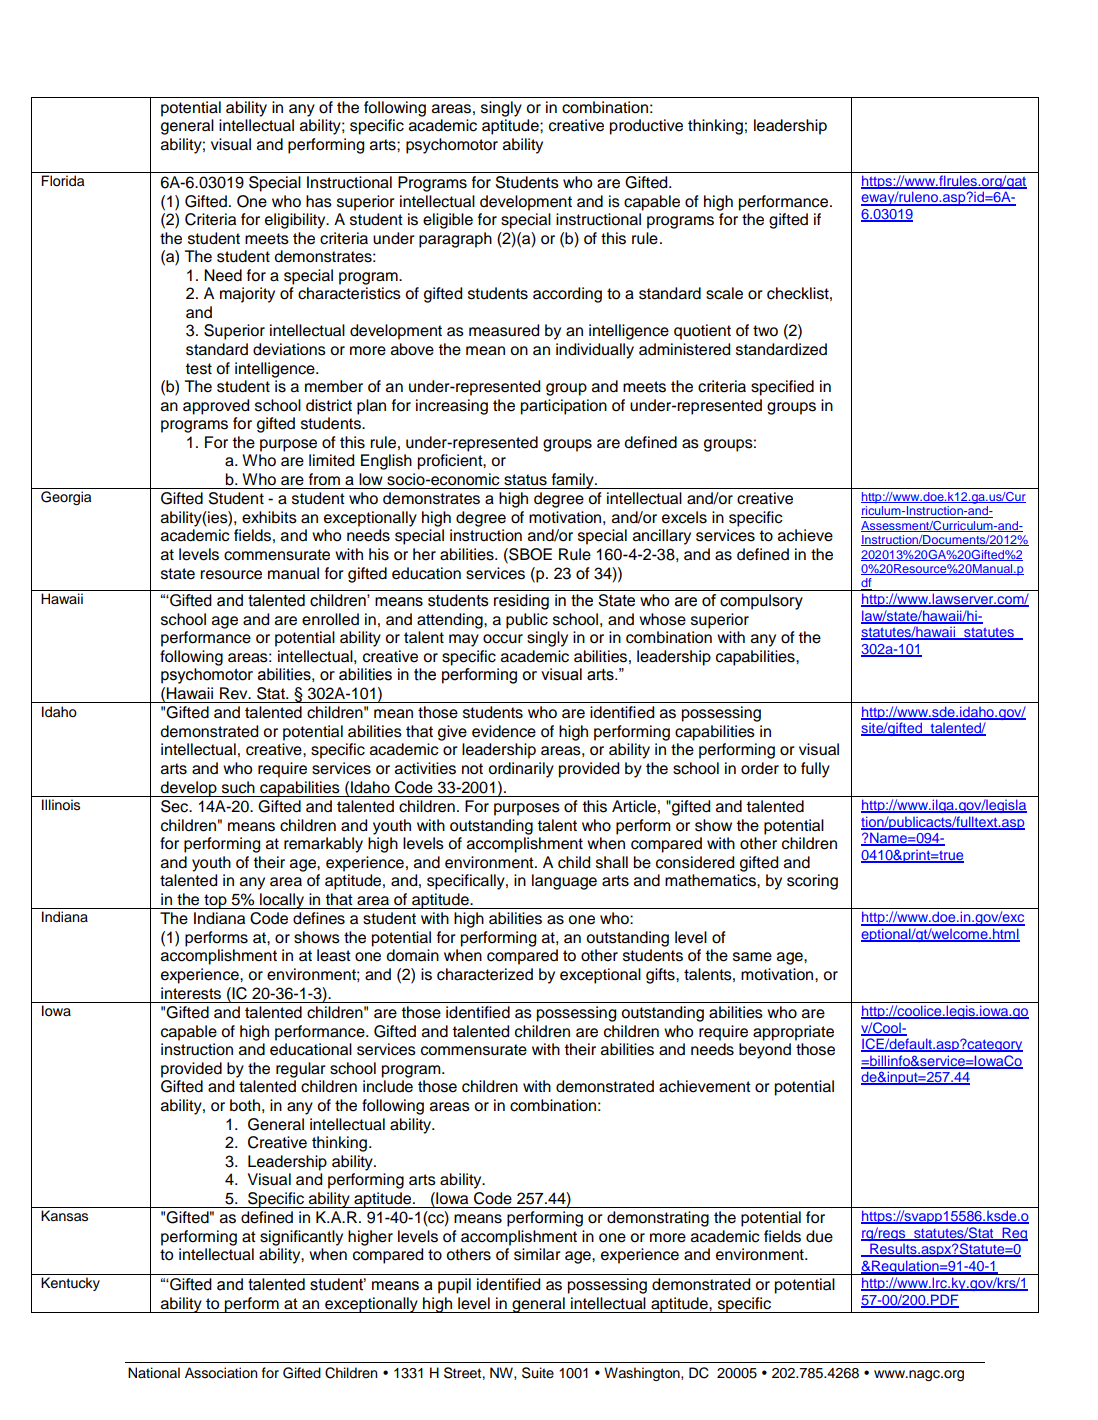 The image size is (1098, 1420). What do you see at coordinates (388, 1086) in the screenshot?
I see `include` at bounding box center [388, 1086].
